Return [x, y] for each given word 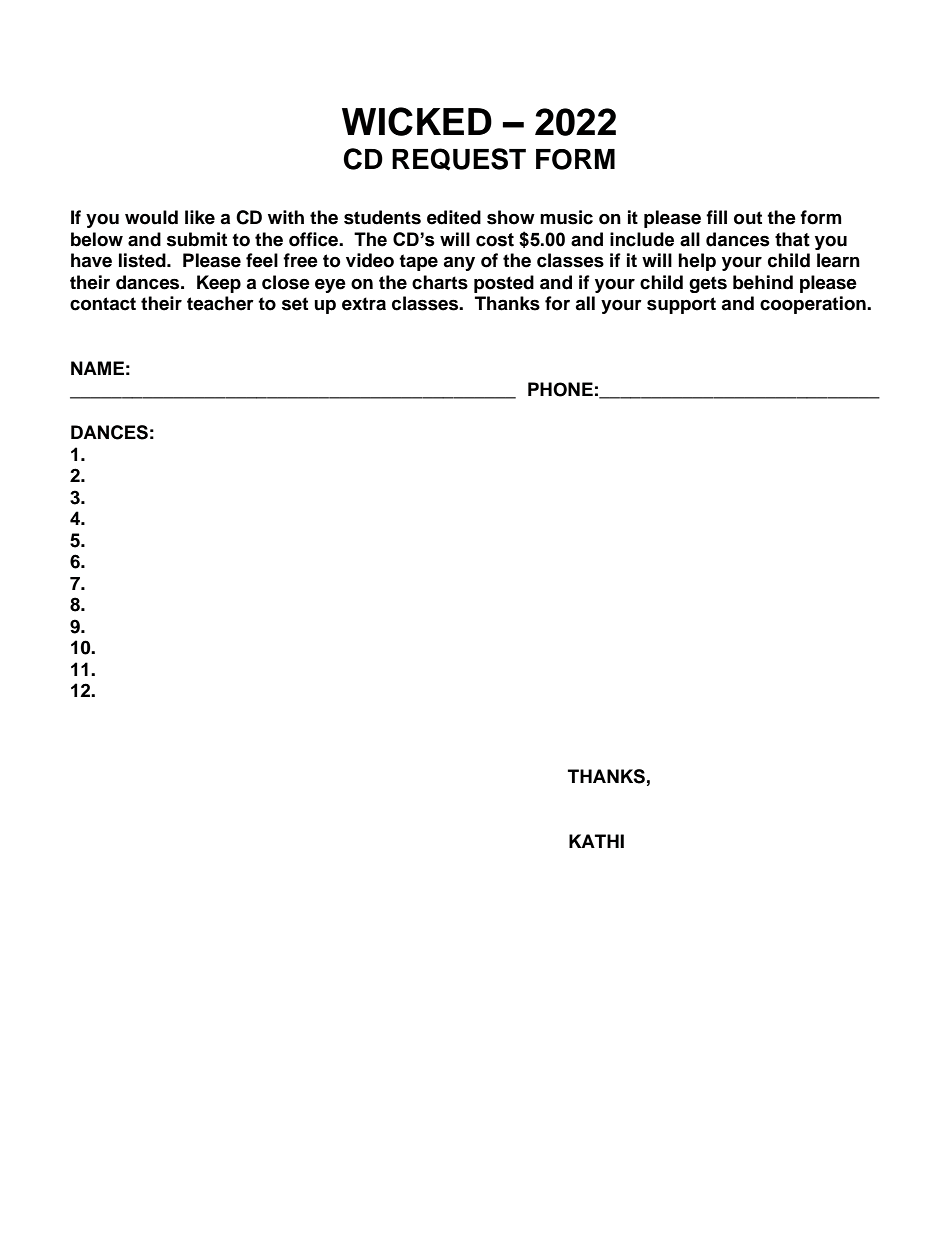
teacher [220, 303]
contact [103, 304]
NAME [97, 368]
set [295, 304]
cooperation [814, 305]
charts [440, 282]
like [200, 217]
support [681, 305]
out [748, 218]
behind [763, 282]
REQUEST [459, 159]
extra [364, 304]
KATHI [596, 841]
